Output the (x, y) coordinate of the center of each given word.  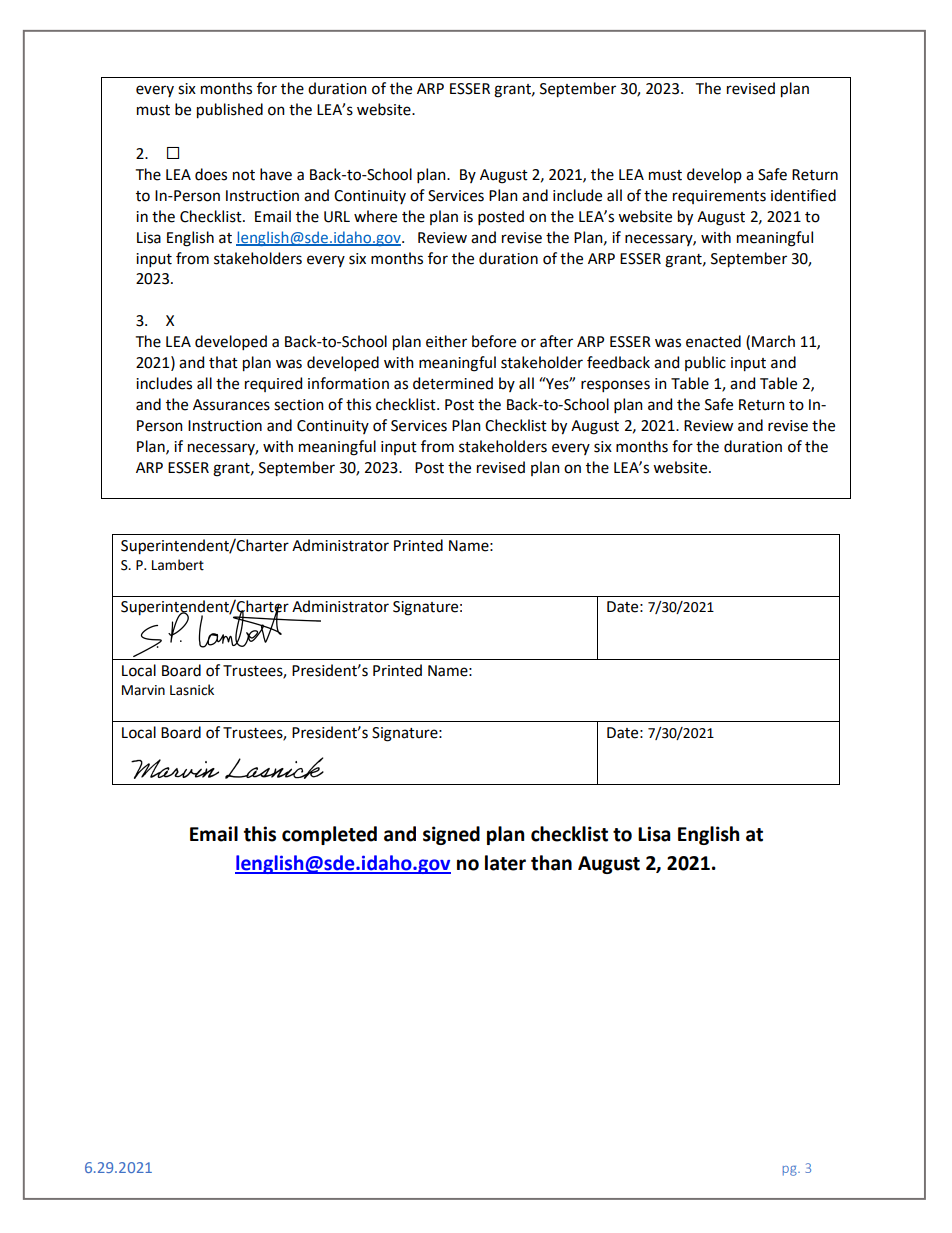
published (230, 111)
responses (615, 386)
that (223, 362)
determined (453, 383)
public (705, 363)
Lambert (178, 565)
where (375, 216)
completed (329, 835)
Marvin (143, 690)
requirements (719, 197)
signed (451, 835)
